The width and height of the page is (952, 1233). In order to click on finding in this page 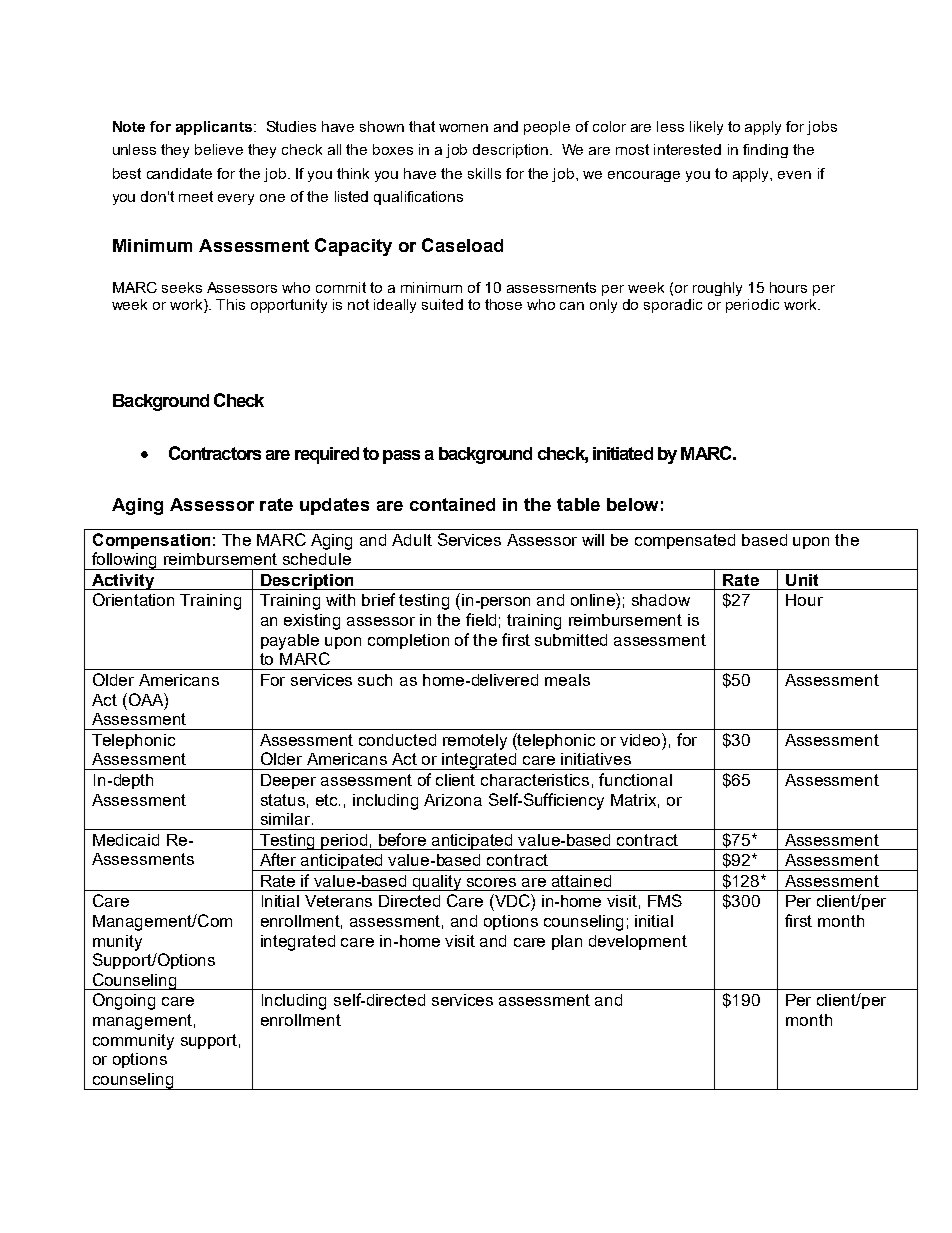, I will do `click(765, 151)`.
